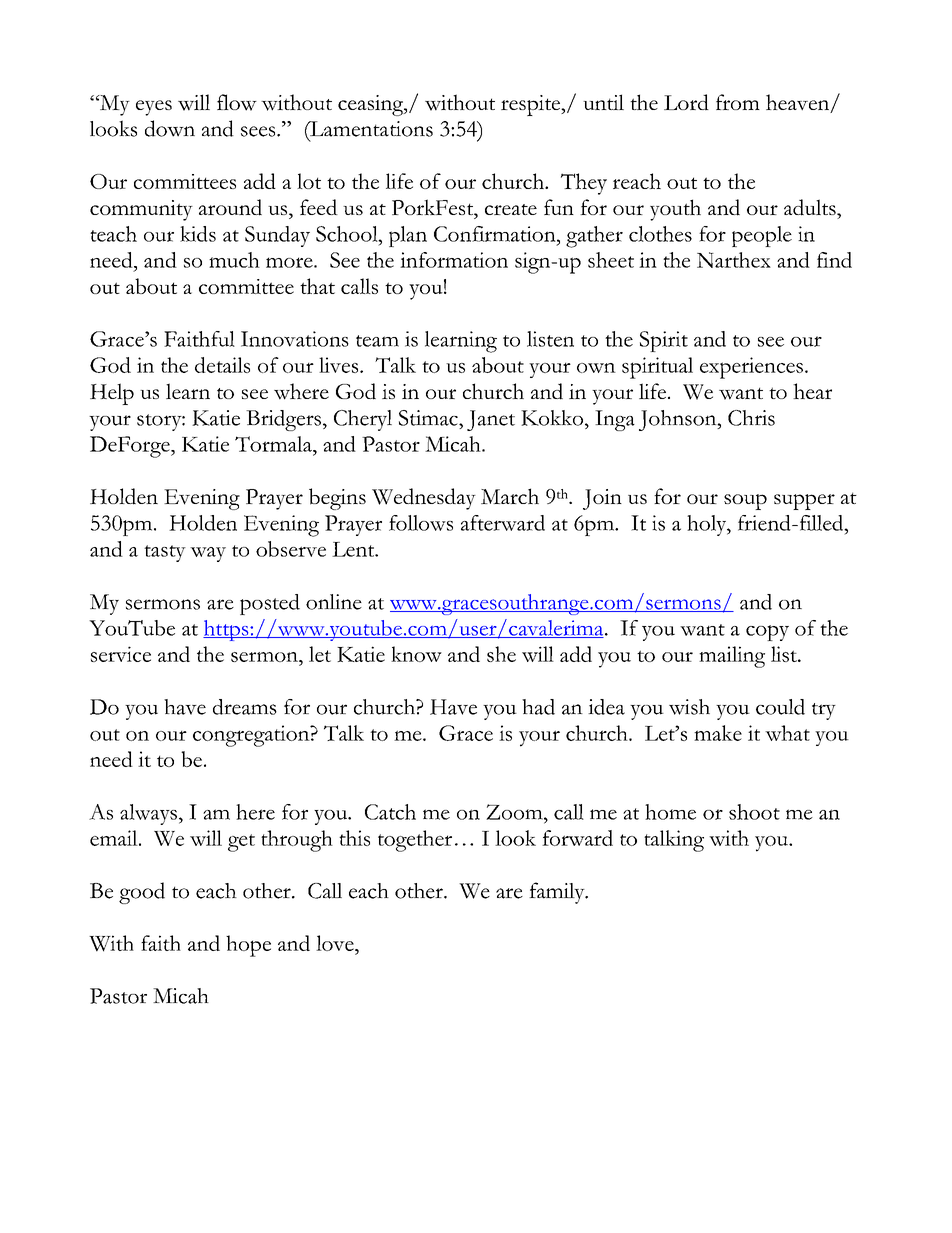 This image has width=952, height=1233. What do you see at coordinates (558, 893) in the image?
I see `family` at bounding box center [558, 893].
